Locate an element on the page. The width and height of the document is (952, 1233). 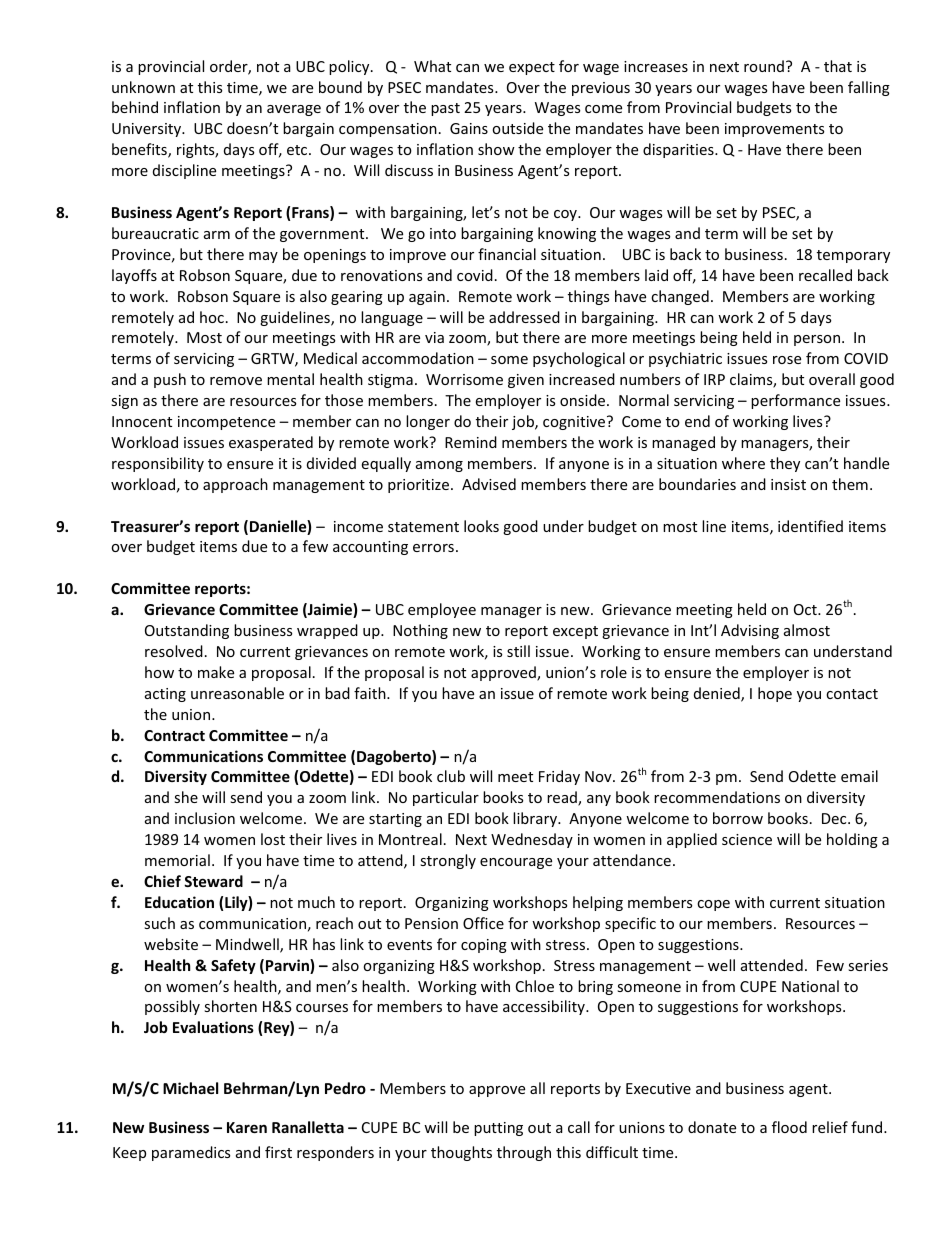
outside is located at coordinates (517, 128).
